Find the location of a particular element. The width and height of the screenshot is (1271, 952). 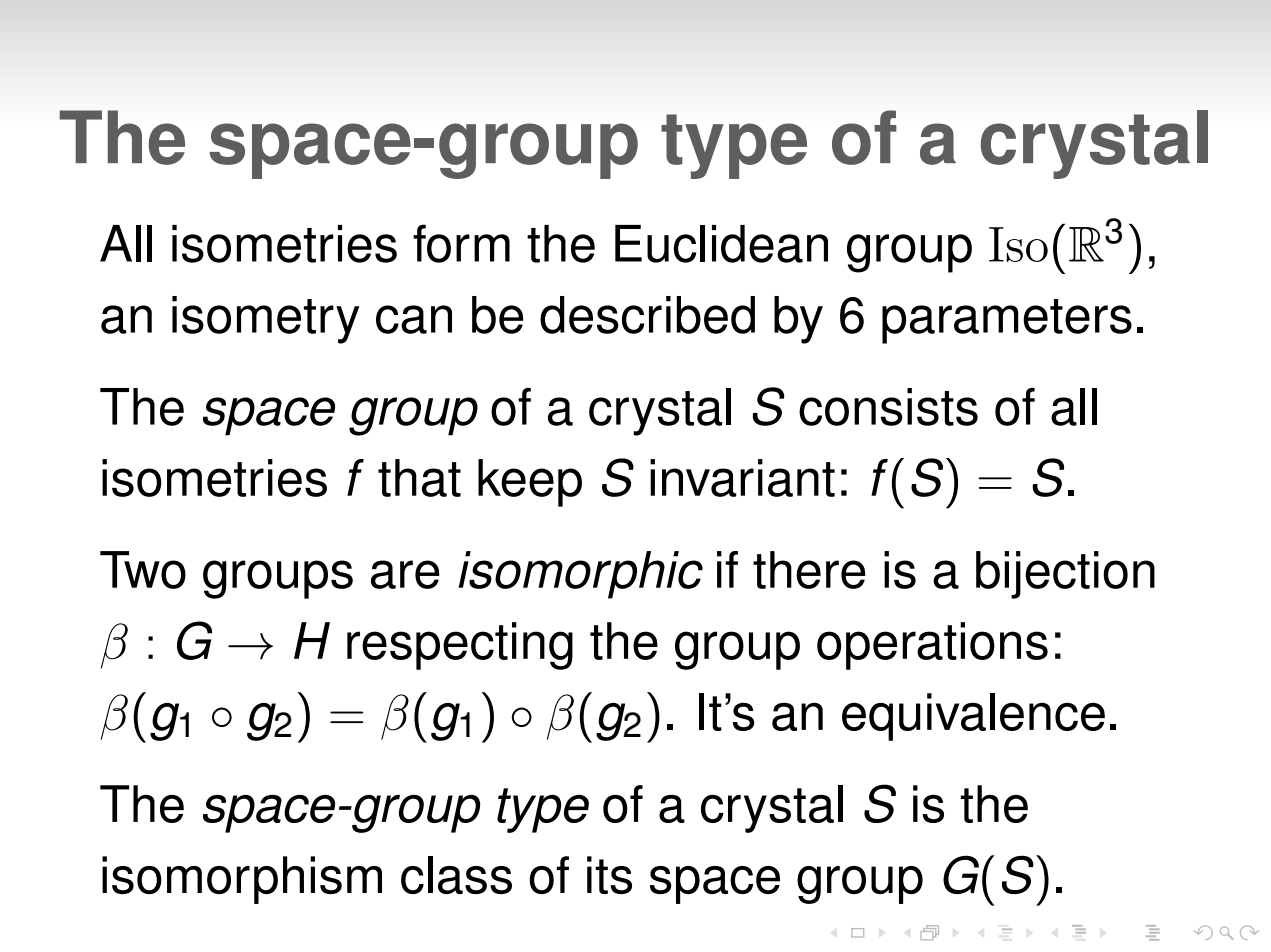

isomorphism is located at coordinates (242, 880).
